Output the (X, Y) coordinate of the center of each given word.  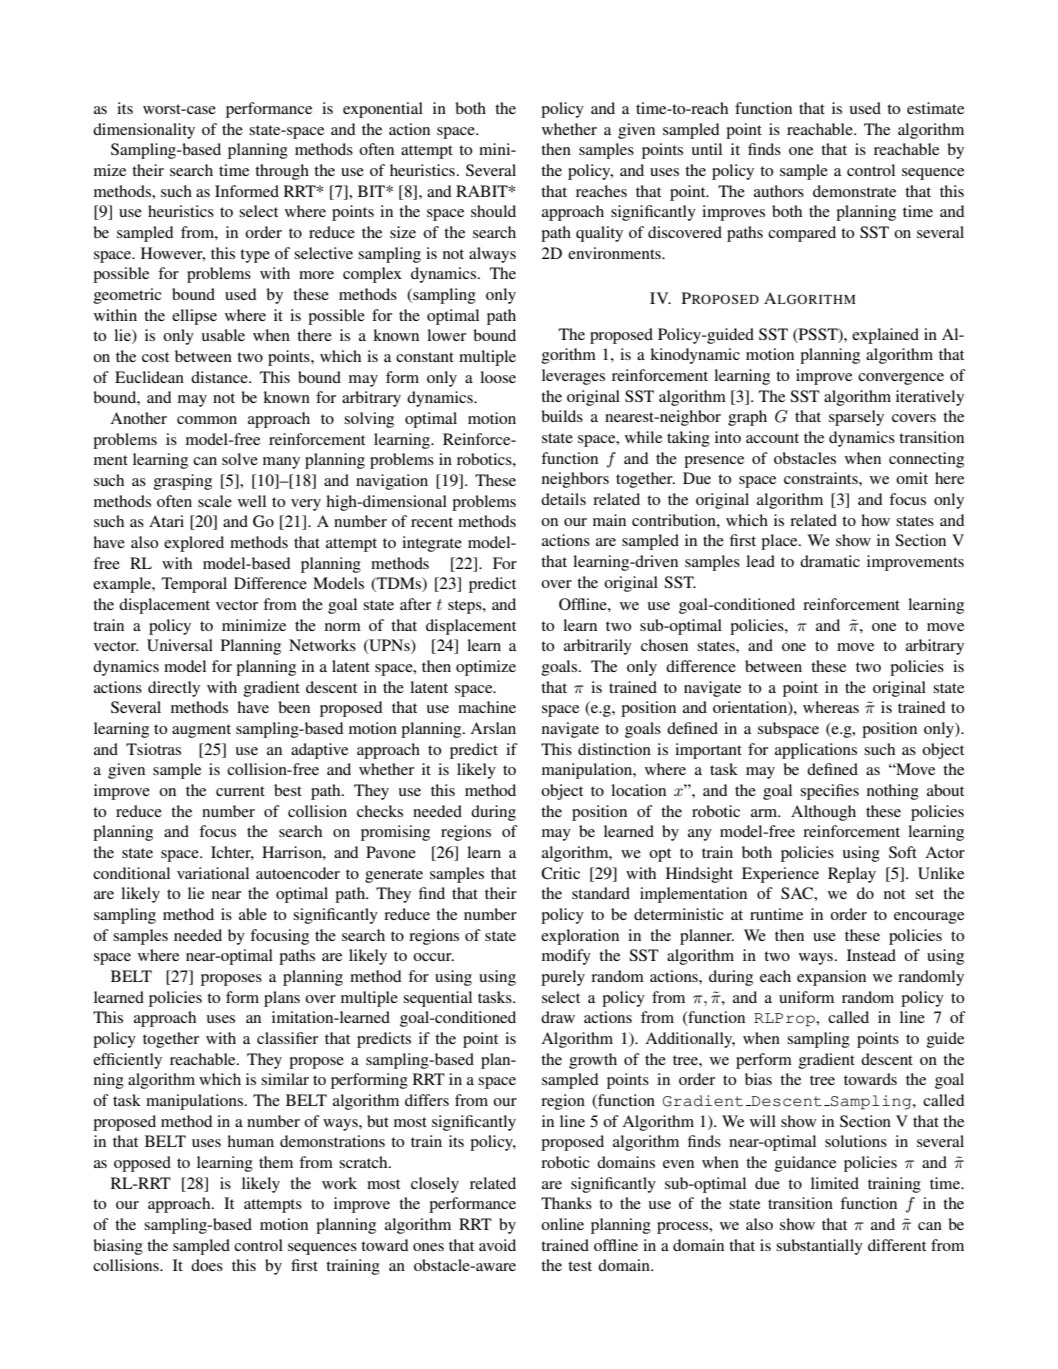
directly (174, 689)
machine (487, 707)
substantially (819, 1247)
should (493, 211)
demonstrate (854, 191)
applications (816, 751)
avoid (497, 1245)
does (207, 1265)
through (282, 172)
